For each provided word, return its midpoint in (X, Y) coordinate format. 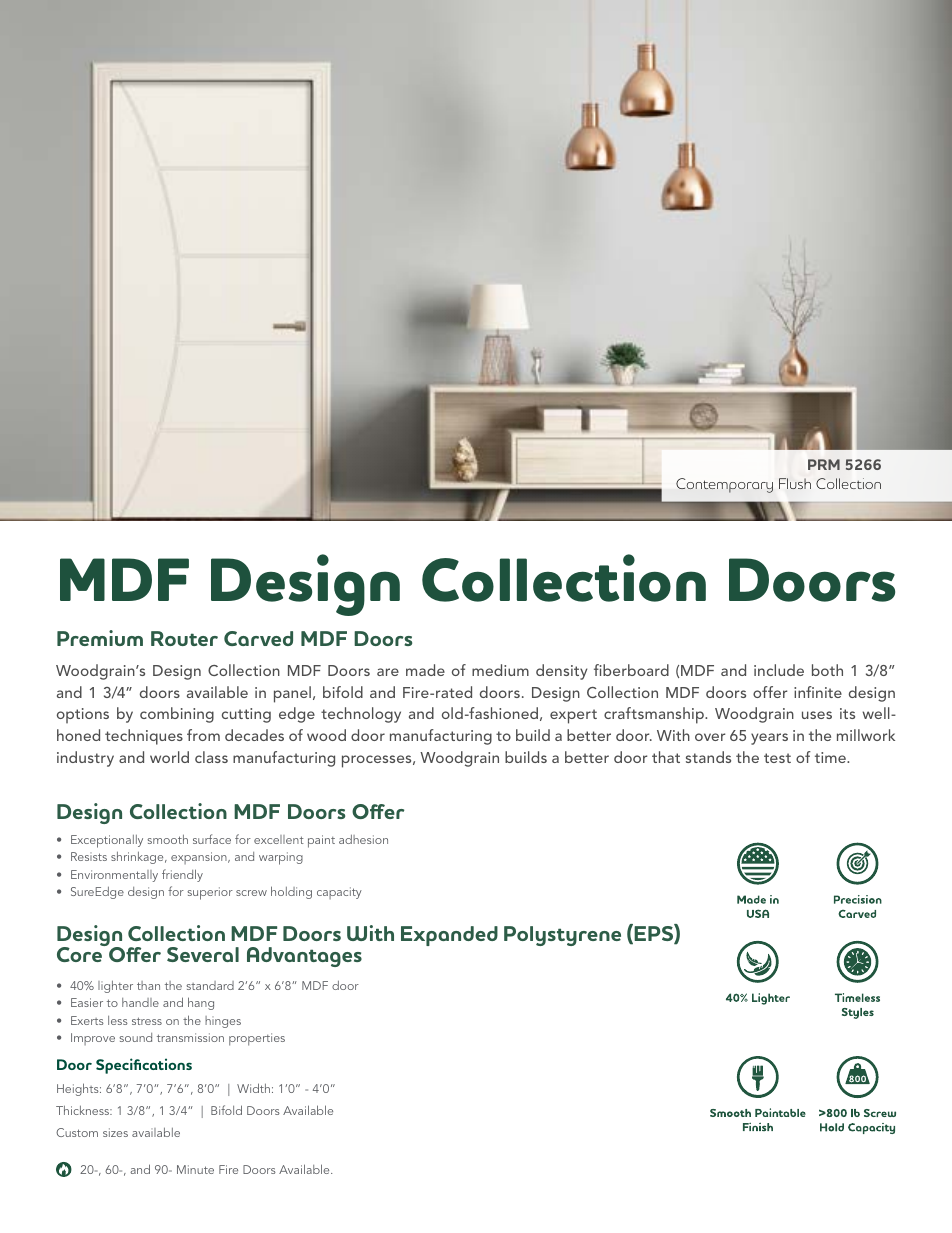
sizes (115, 1132)
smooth (167, 839)
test (777, 758)
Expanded (449, 936)
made (425, 670)
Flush (795, 483)
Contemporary (724, 485)
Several (203, 954)
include (779, 670)
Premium (100, 638)
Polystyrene (562, 936)
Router (184, 638)
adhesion (363, 839)
